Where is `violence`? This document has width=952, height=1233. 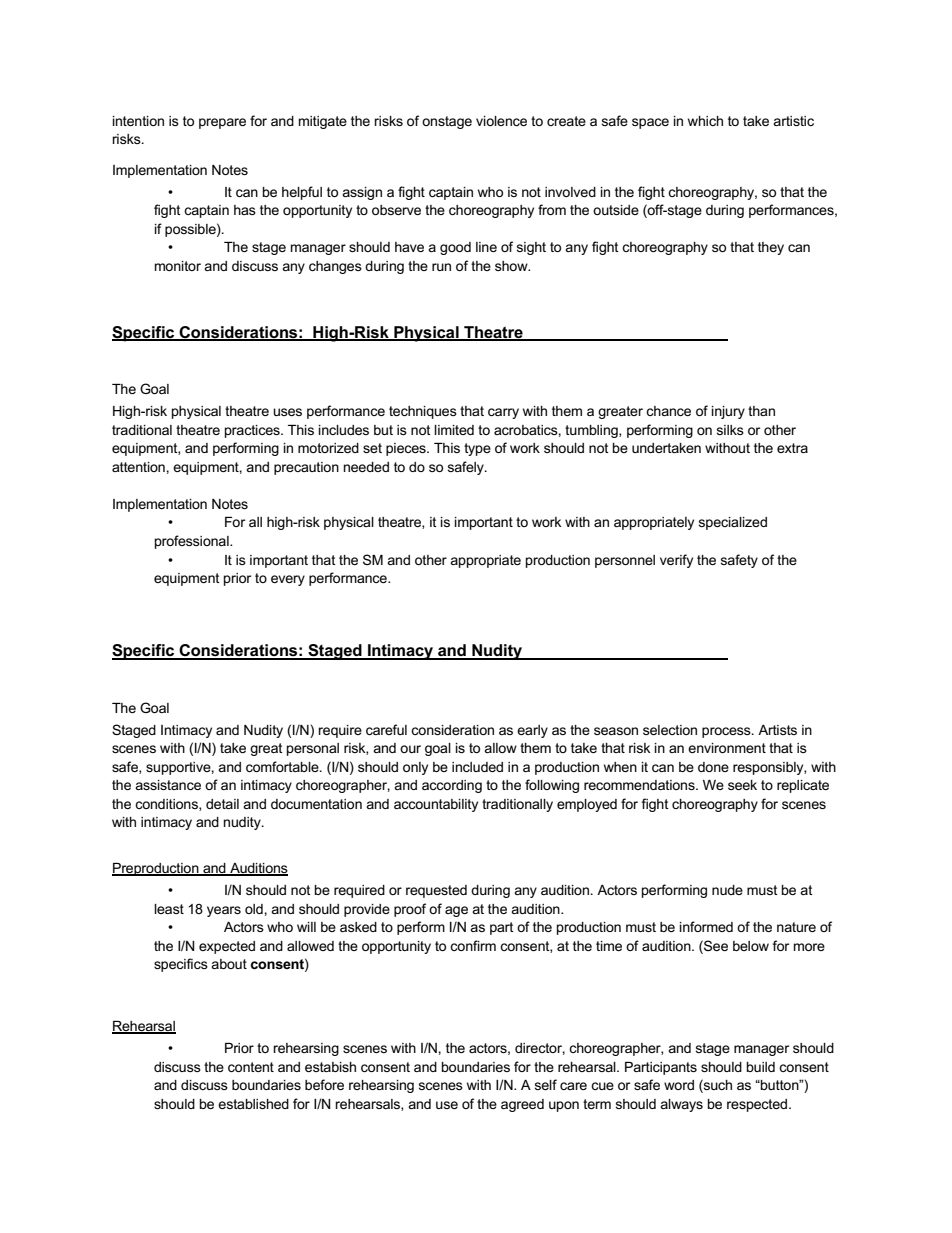
violence is located at coordinates (501, 121).
